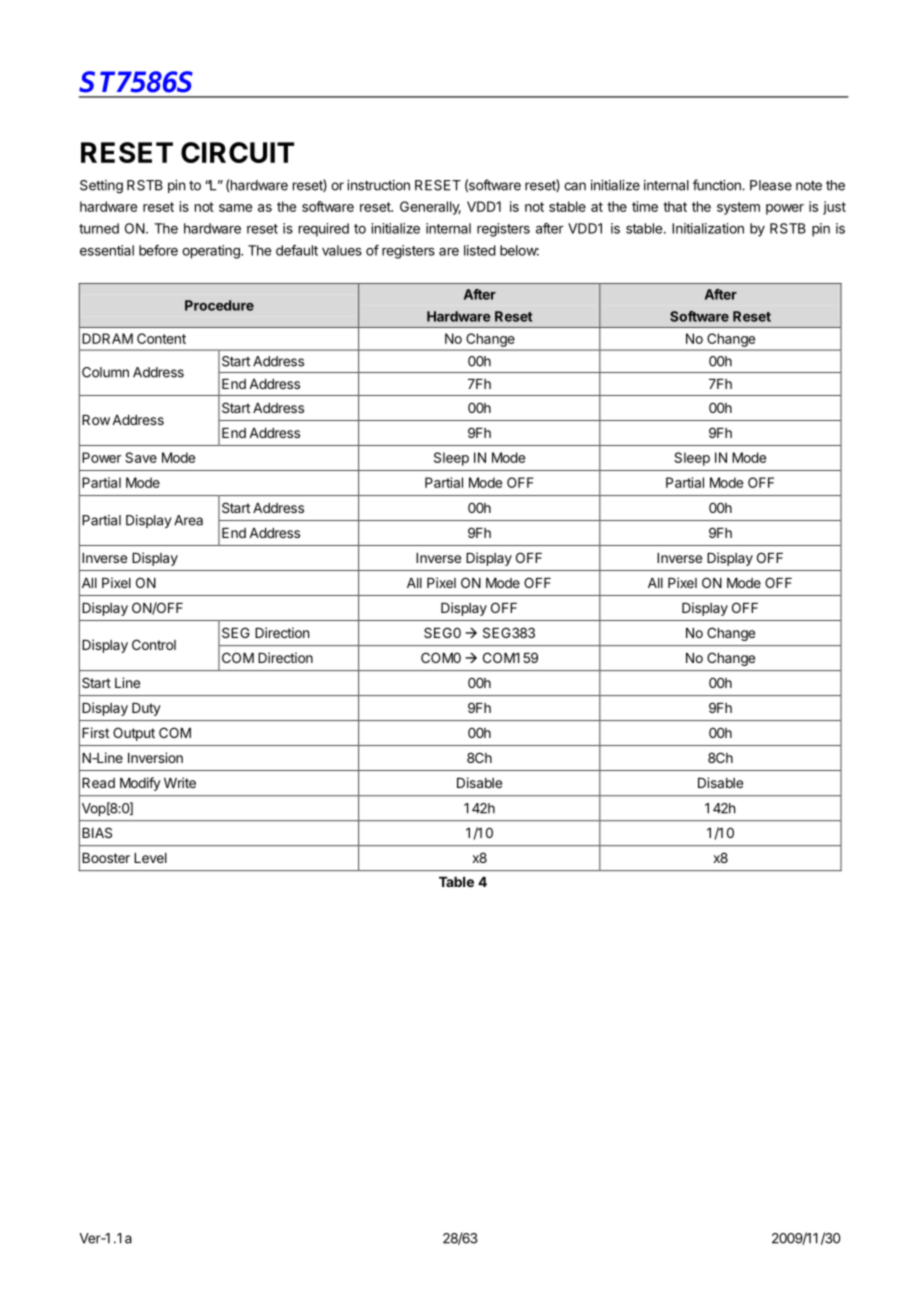  I want to click on system, so click(738, 208).
